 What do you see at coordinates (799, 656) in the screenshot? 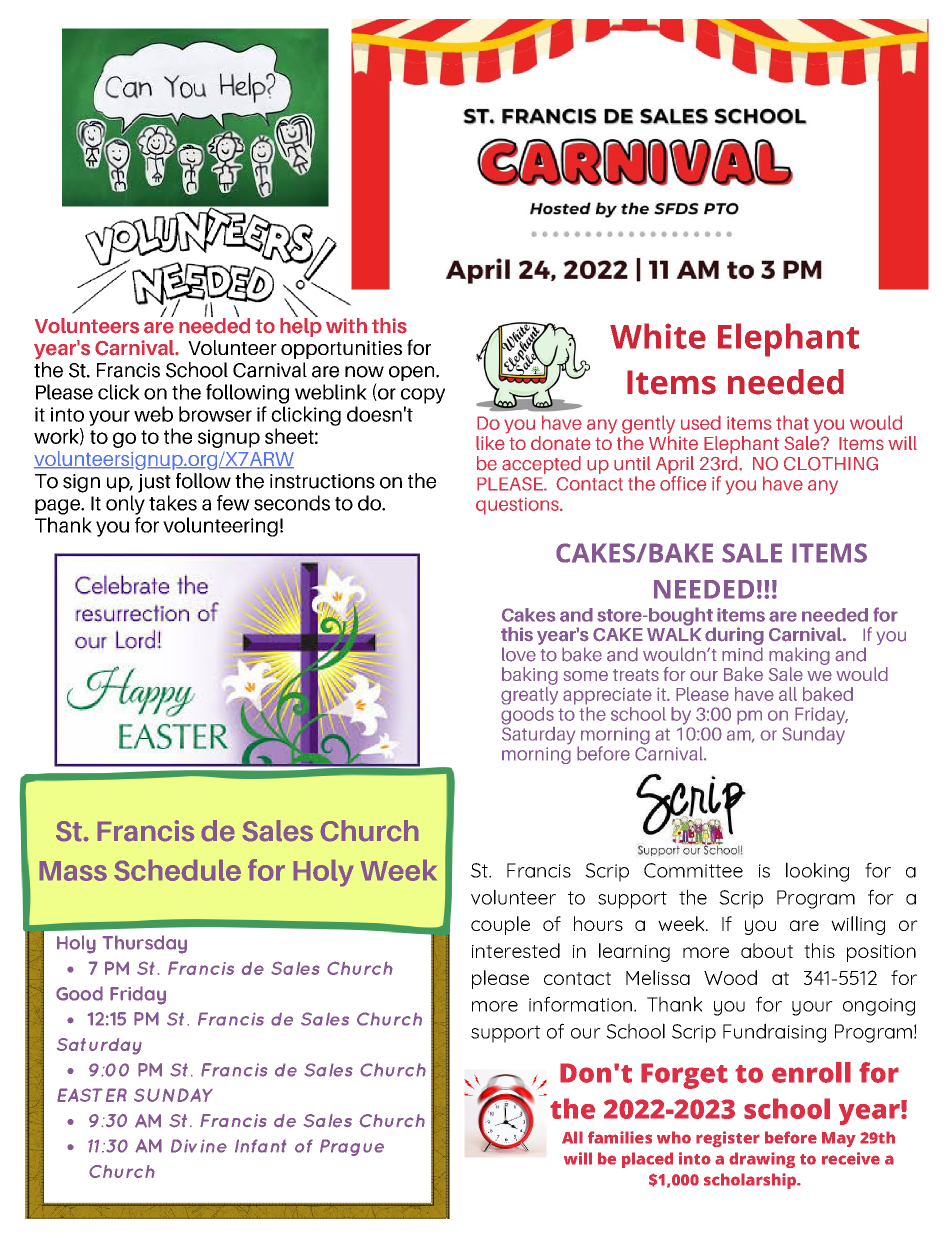
I see `making` at bounding box center [799, 656].
